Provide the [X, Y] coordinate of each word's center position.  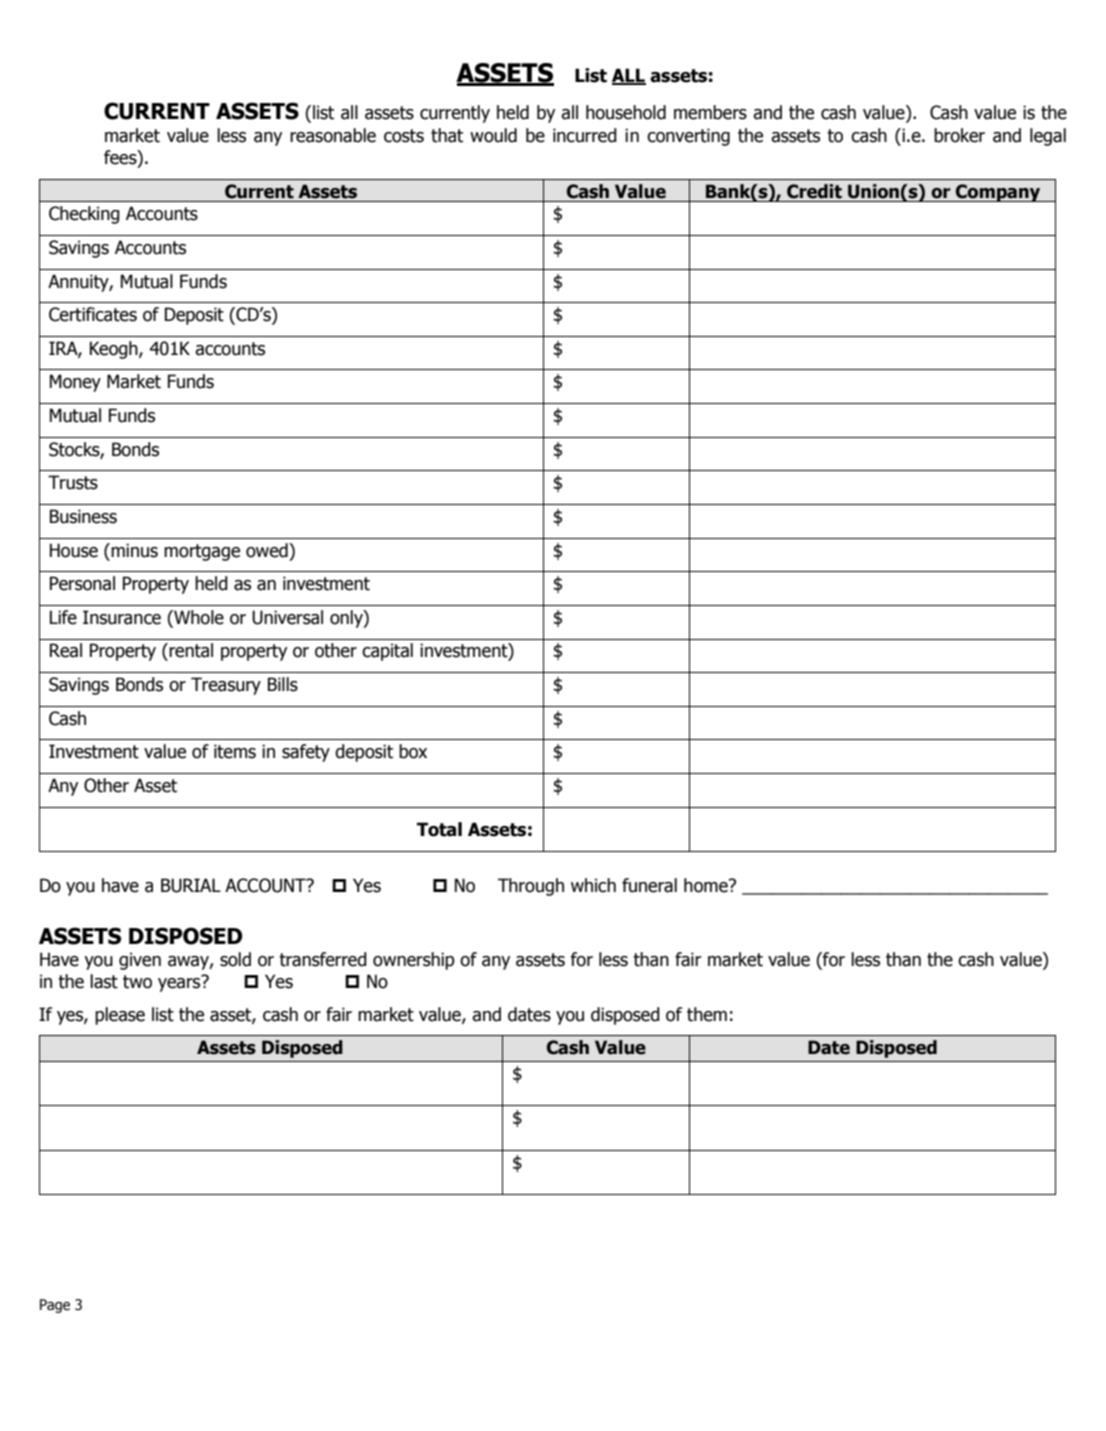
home [707, 885]
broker [959, 135]
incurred [585, 135]
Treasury [226, 686]
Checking [84, 215]
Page [55, 1306]
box [413, 751]
